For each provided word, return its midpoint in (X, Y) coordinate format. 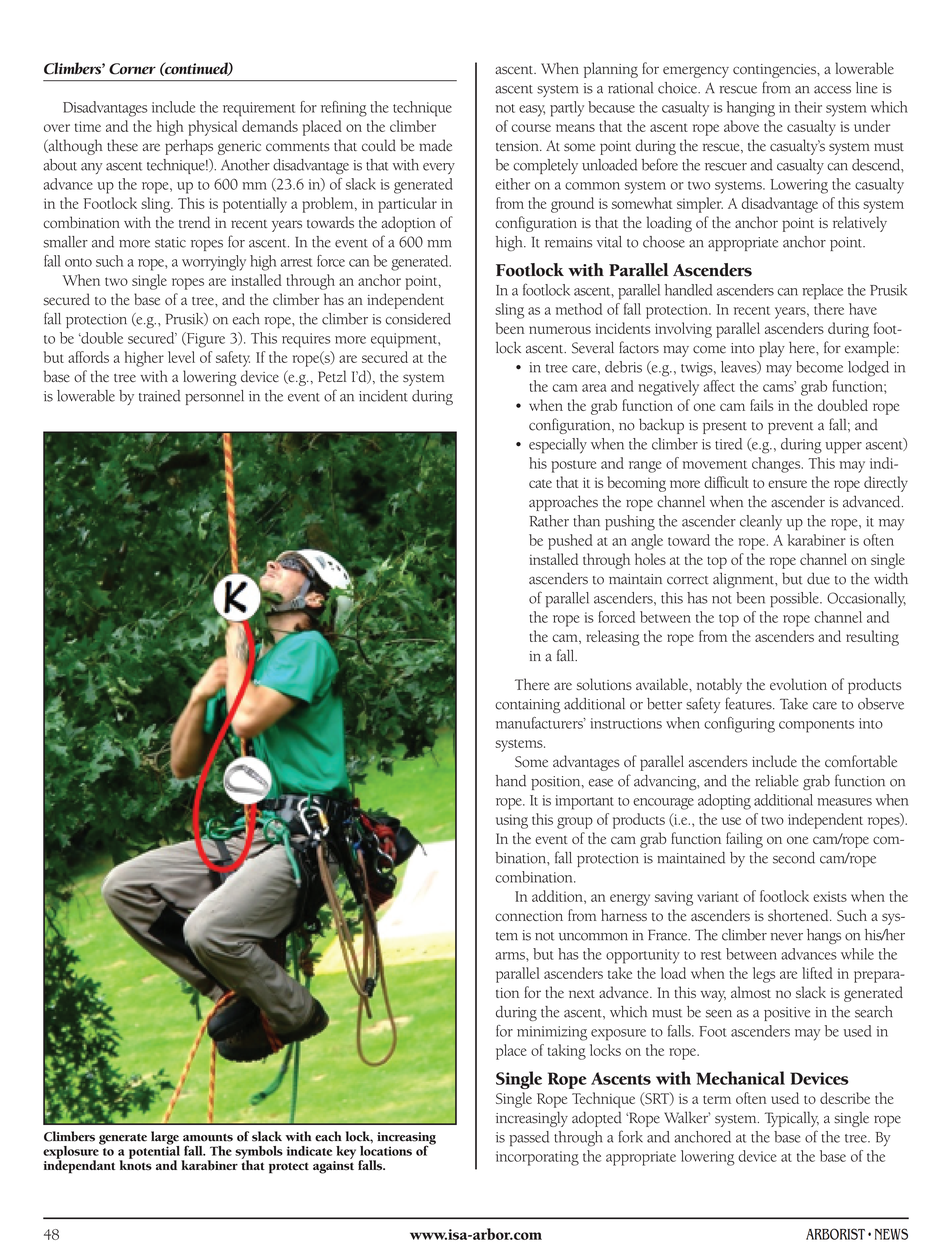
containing (527, 706)
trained (159, 396)
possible (795, 600)
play (772, 349)
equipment (405, 340)
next (582, 993)
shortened (799, 915)
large (165, 1139)
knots (135, 1164)
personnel (214, 397)
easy (532, 111)
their (808, 107)
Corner (132, 69)
